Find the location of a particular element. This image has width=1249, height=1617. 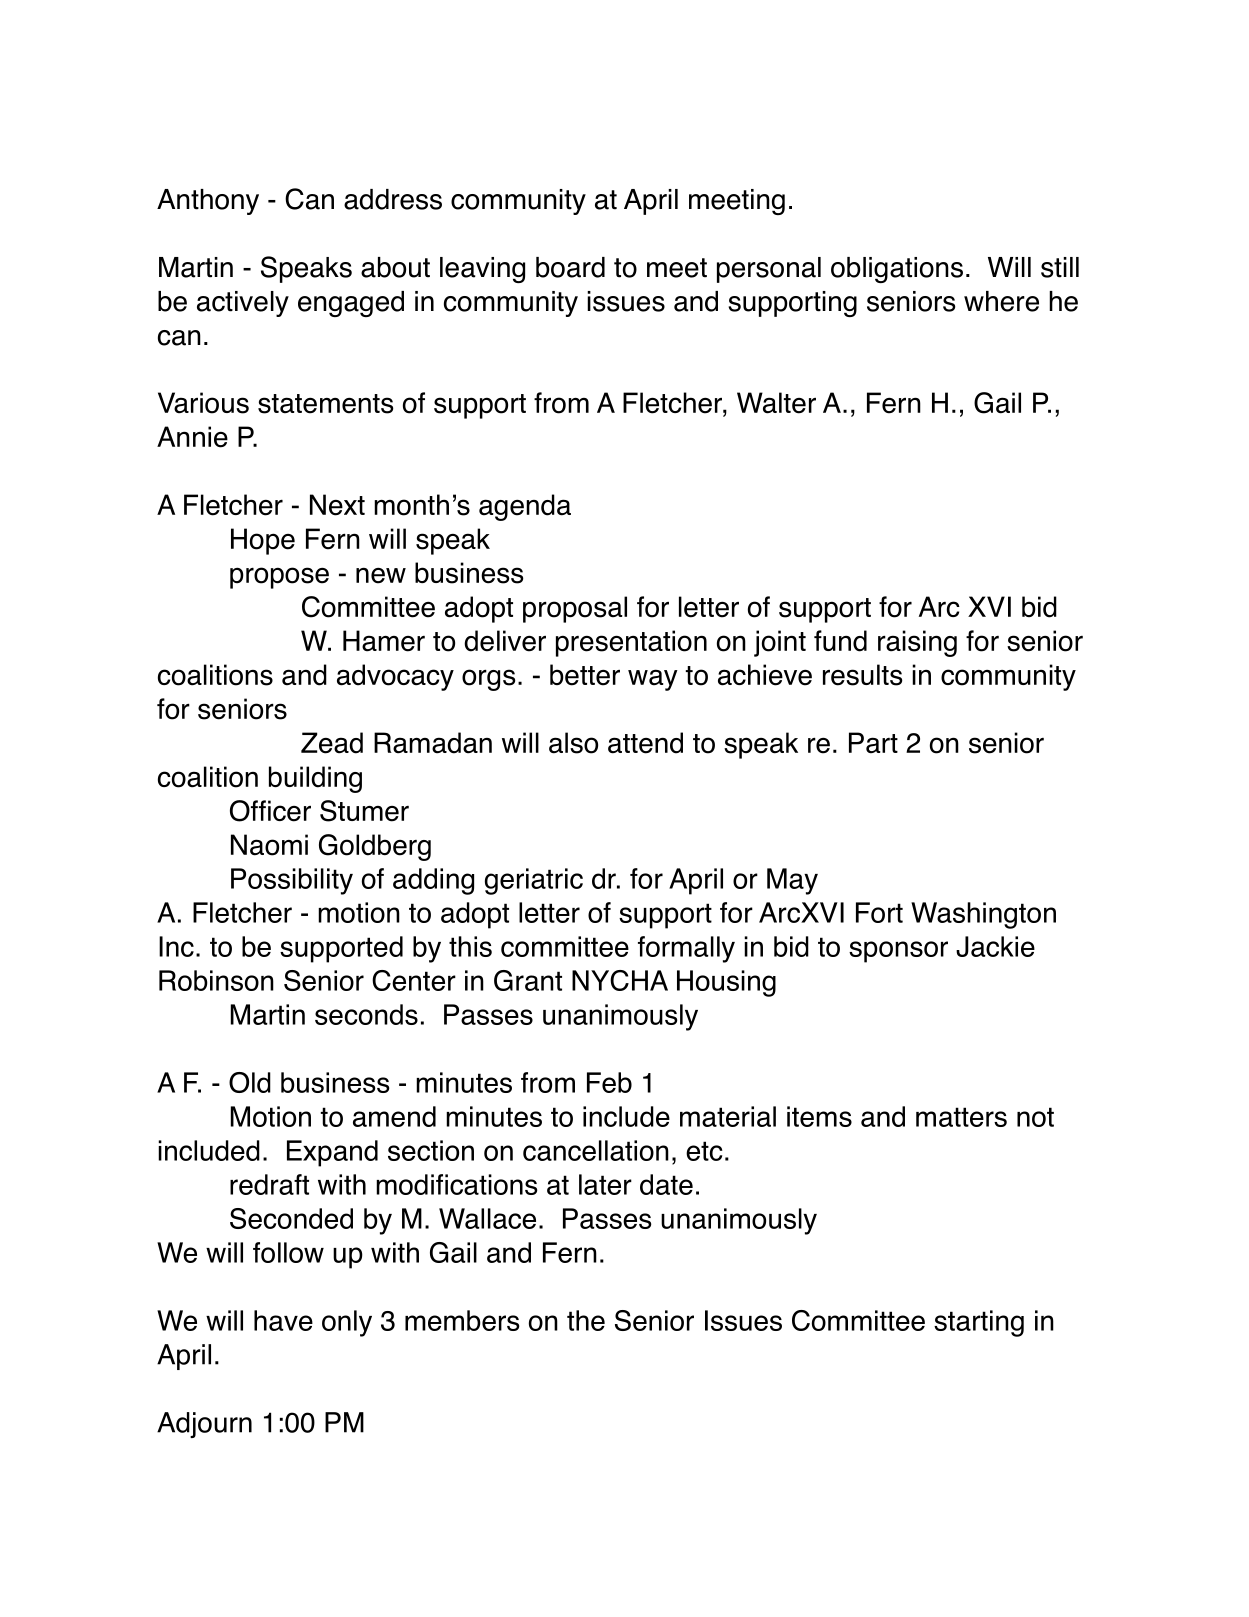

Washington is located at coordinates (983, 915).
